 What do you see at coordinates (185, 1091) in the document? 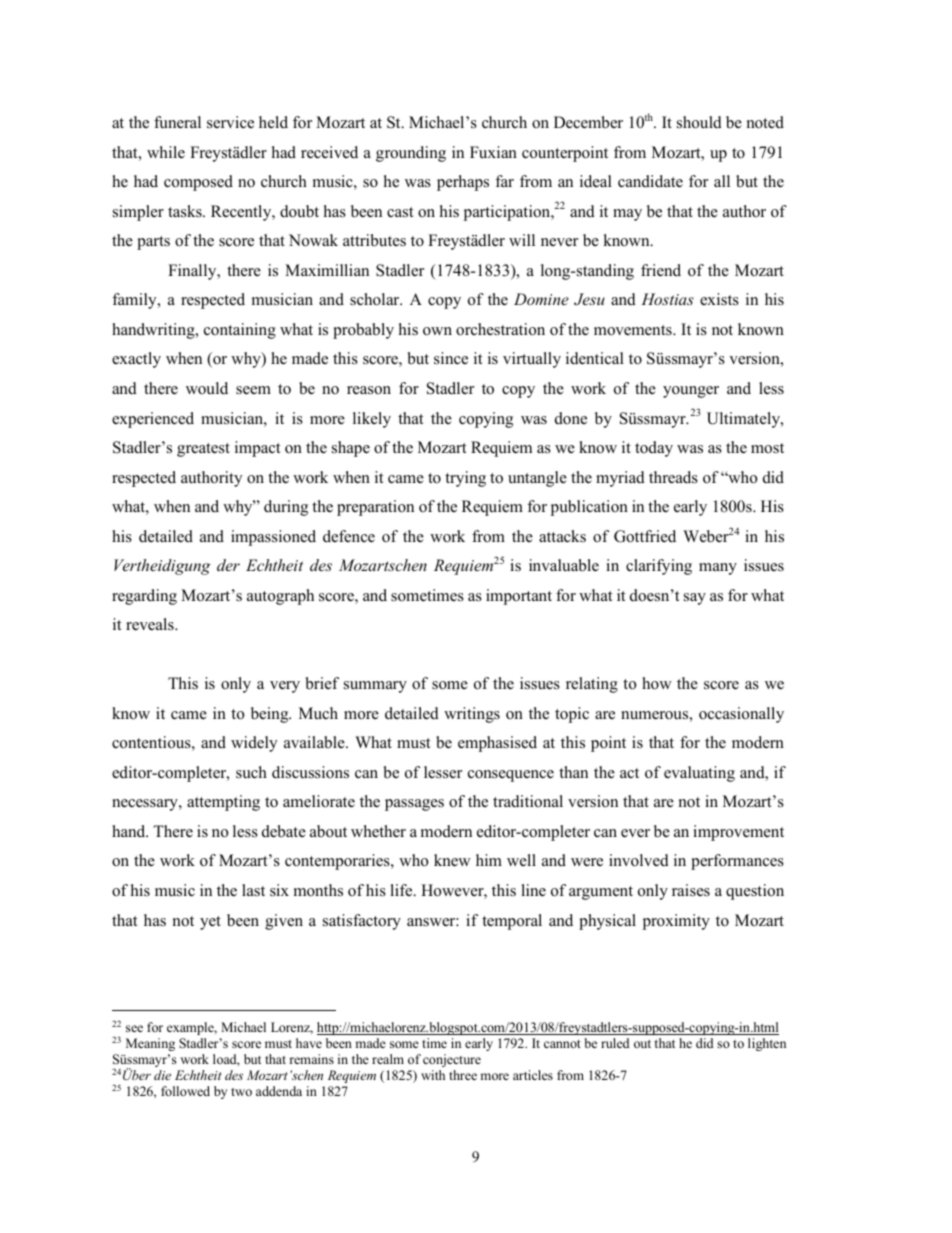
I see `followed` at bounding box center [185, 1091].
